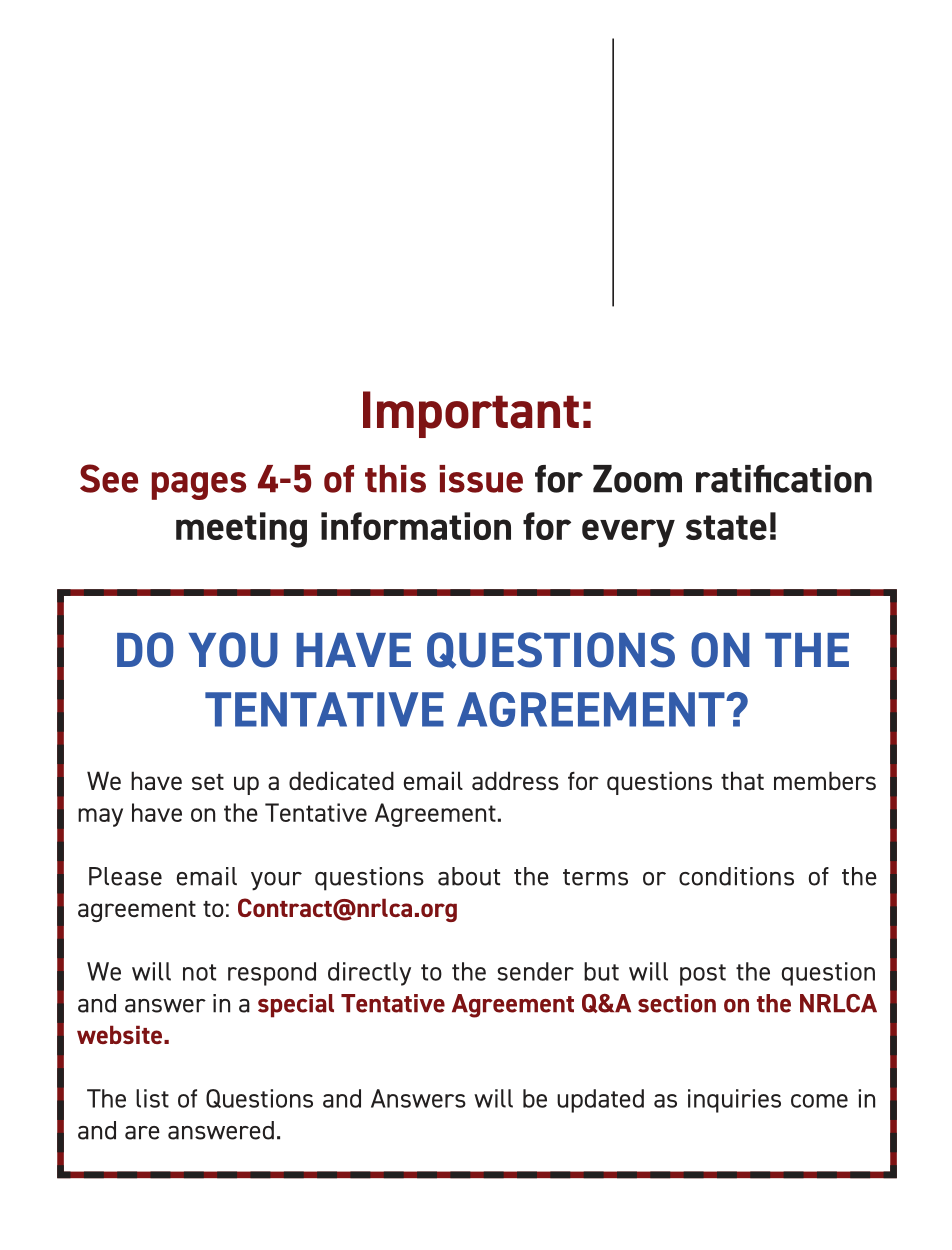 The width and height of the page is (952, 1250). I want to click on ratification, so click(784, 479).
